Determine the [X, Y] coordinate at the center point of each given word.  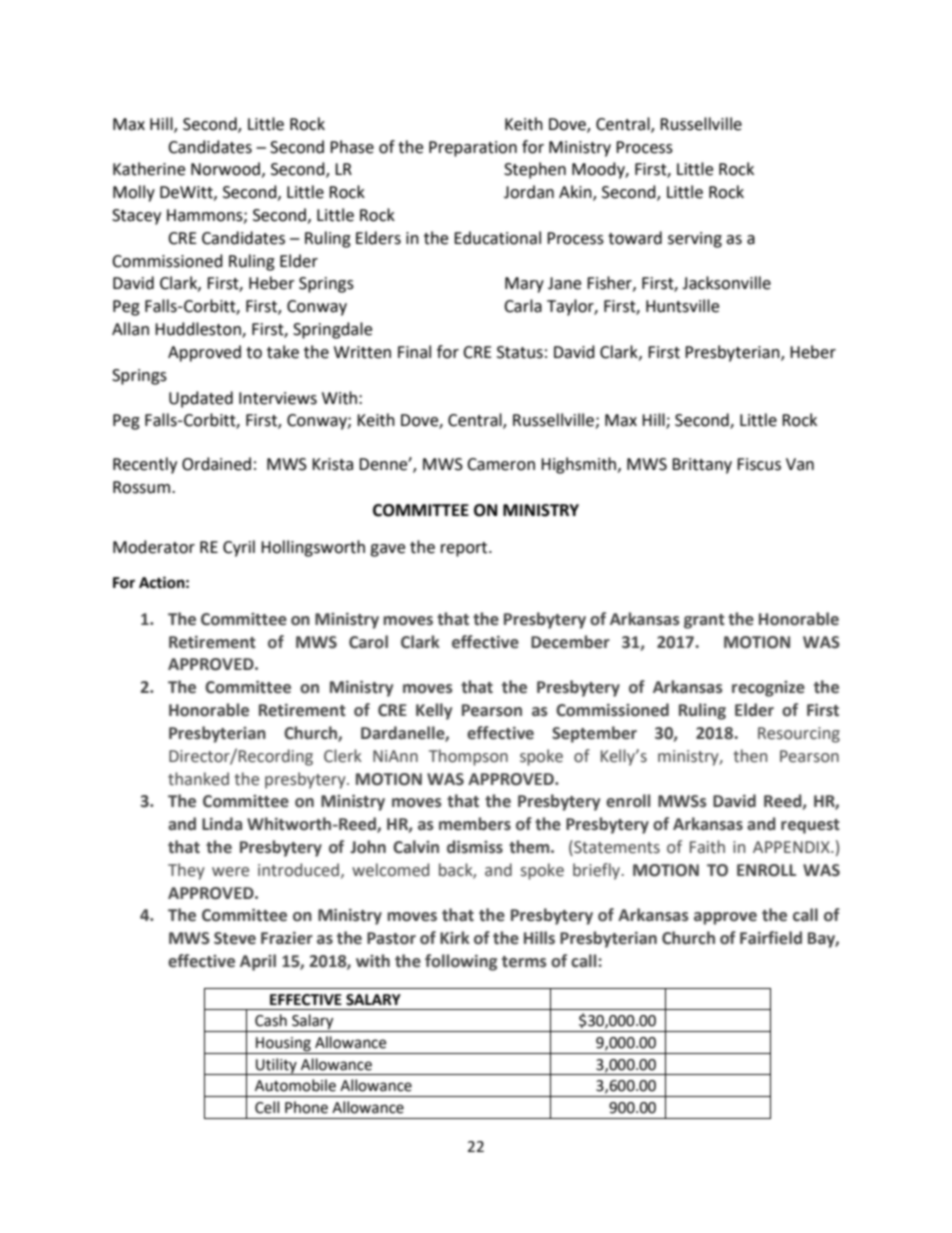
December [570, 642]
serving [695, 240]
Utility [276, 1066]
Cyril [239, 548]
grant [704, 621]
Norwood [225, 169]
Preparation [473, 149]
